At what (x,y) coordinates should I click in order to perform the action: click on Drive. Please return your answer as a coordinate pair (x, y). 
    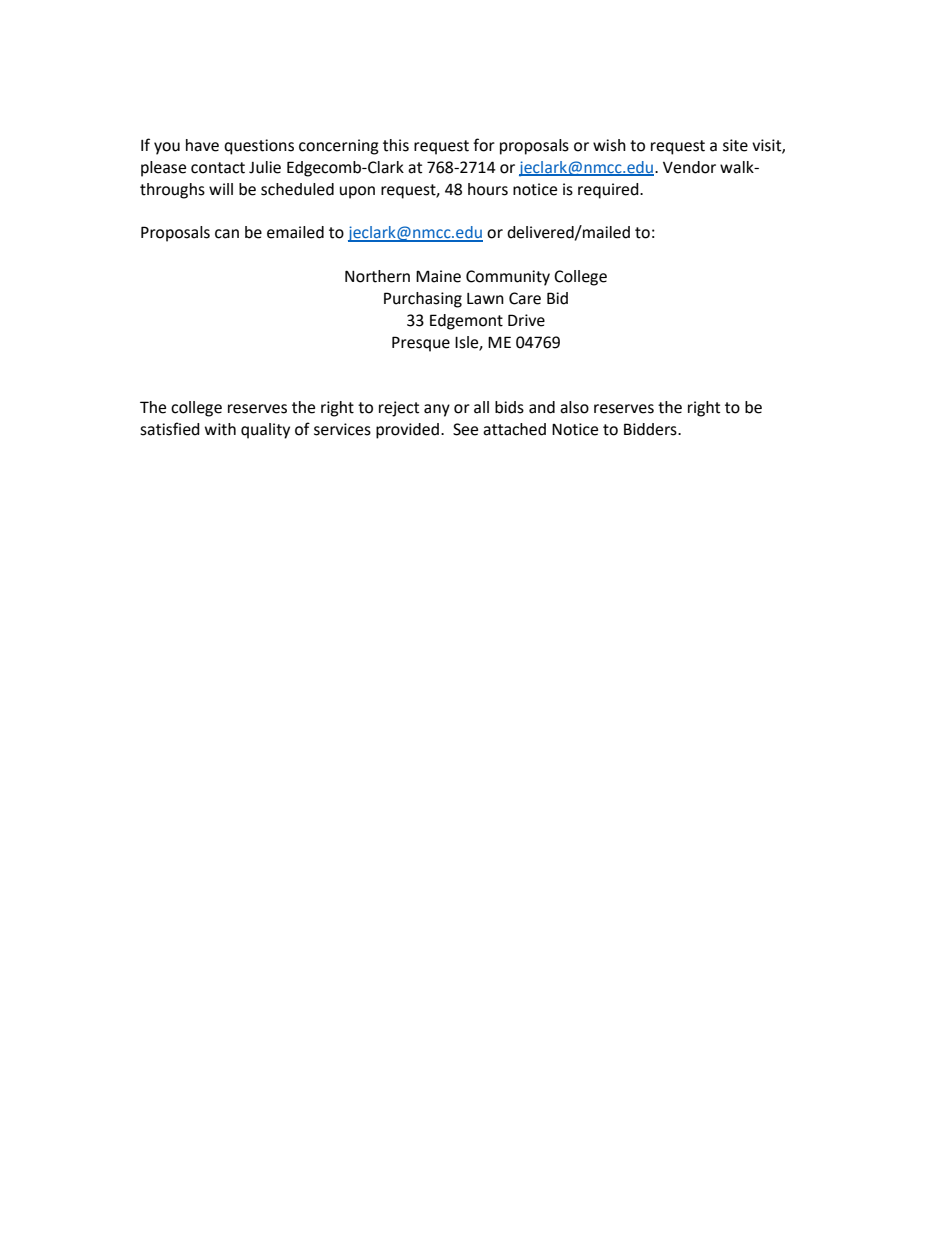
    Looking at the image, I should click on (526, 320).
